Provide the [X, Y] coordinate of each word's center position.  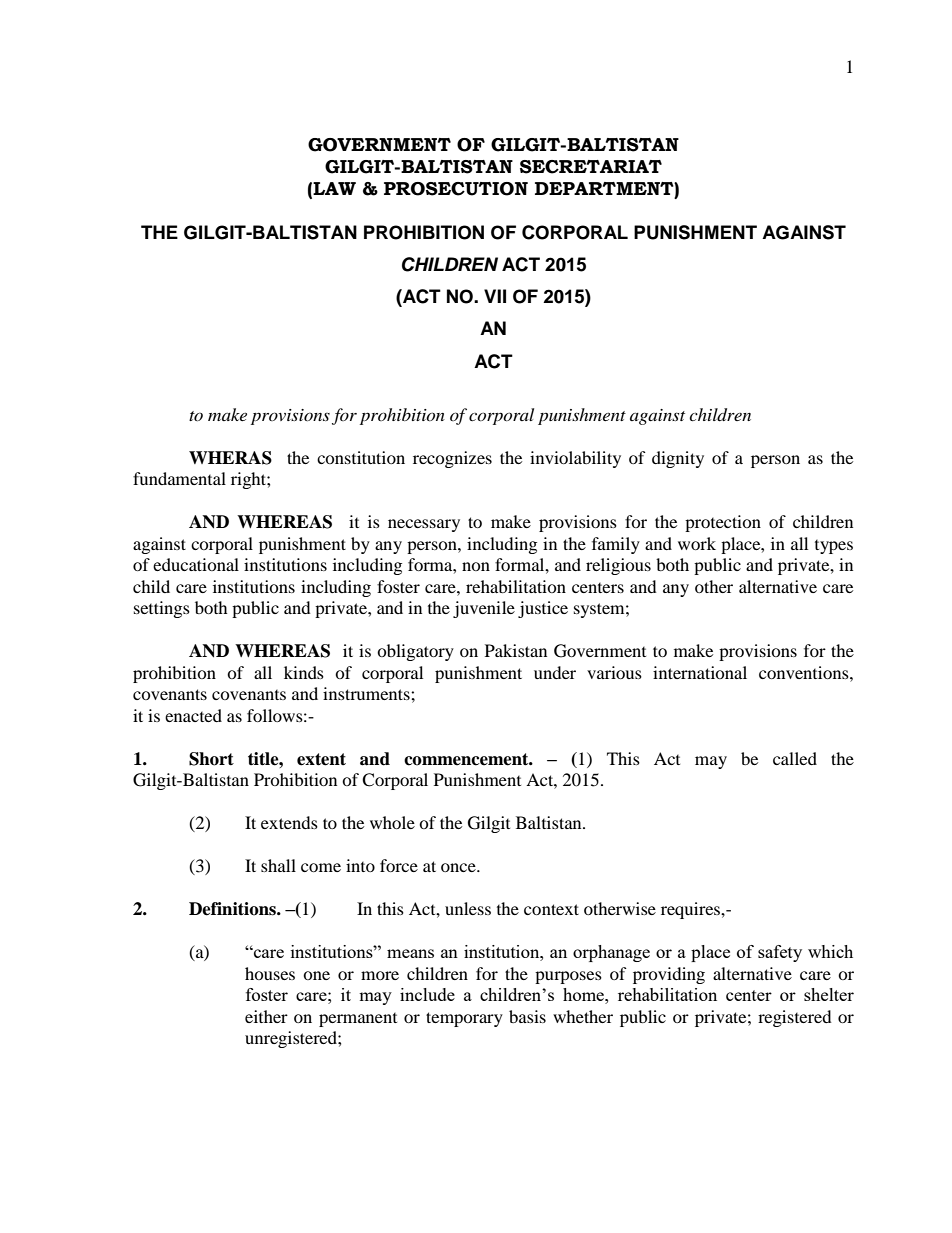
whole [392, 822]
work [697, 543]
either [266, 1016]
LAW [334, 188]
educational [196, 564]
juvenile [484, 609]
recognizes [452, 459]
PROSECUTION [456, 189]
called [795, 758]
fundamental [179, 478]
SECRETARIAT [591, 167]
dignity [678, 459]
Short [211, 759]
